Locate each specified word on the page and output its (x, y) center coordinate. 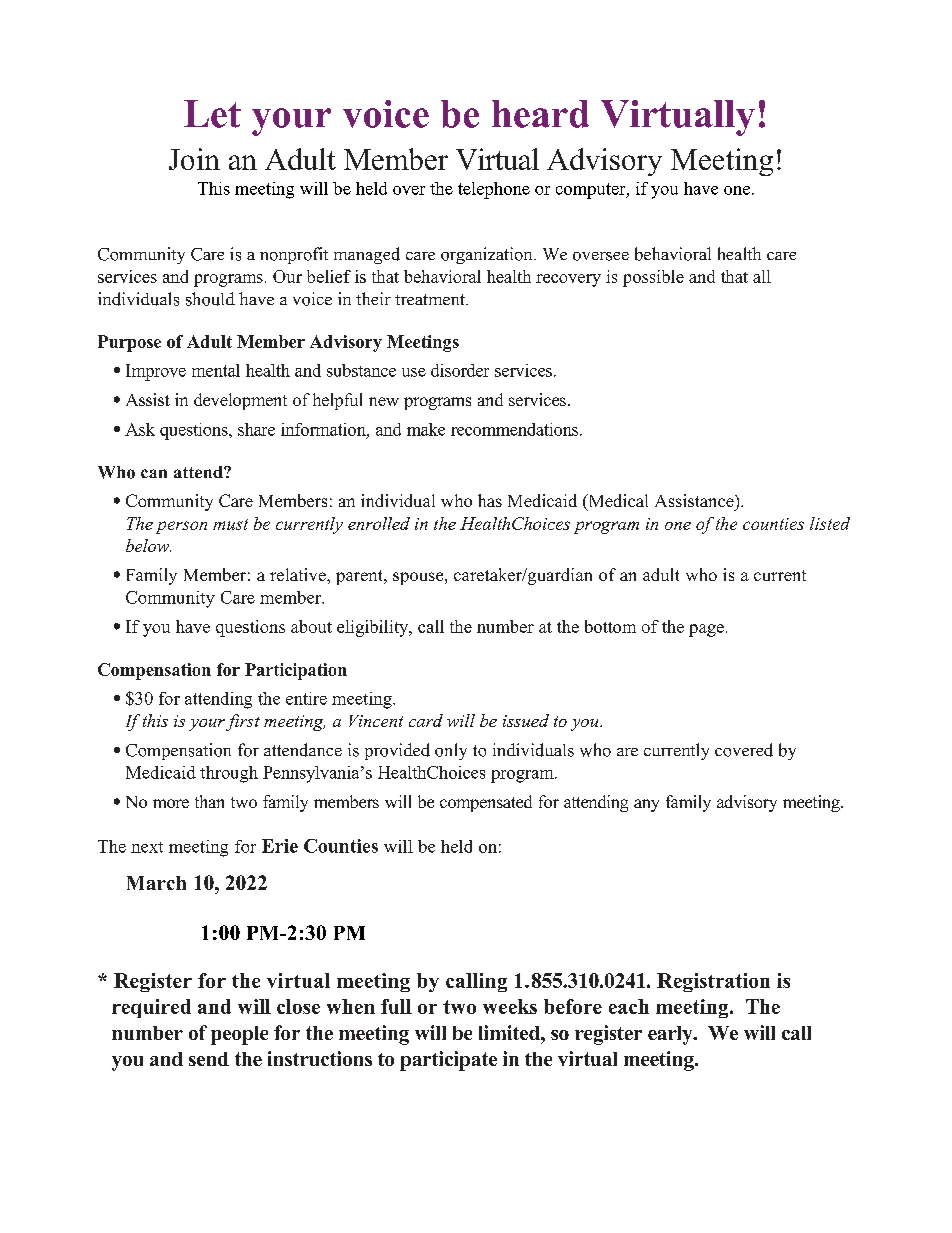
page (706, 630)
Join (194, 159)
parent (360, 577)
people (239, 1035)
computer (592, 191)
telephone (494, 190)
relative (299, 574)
